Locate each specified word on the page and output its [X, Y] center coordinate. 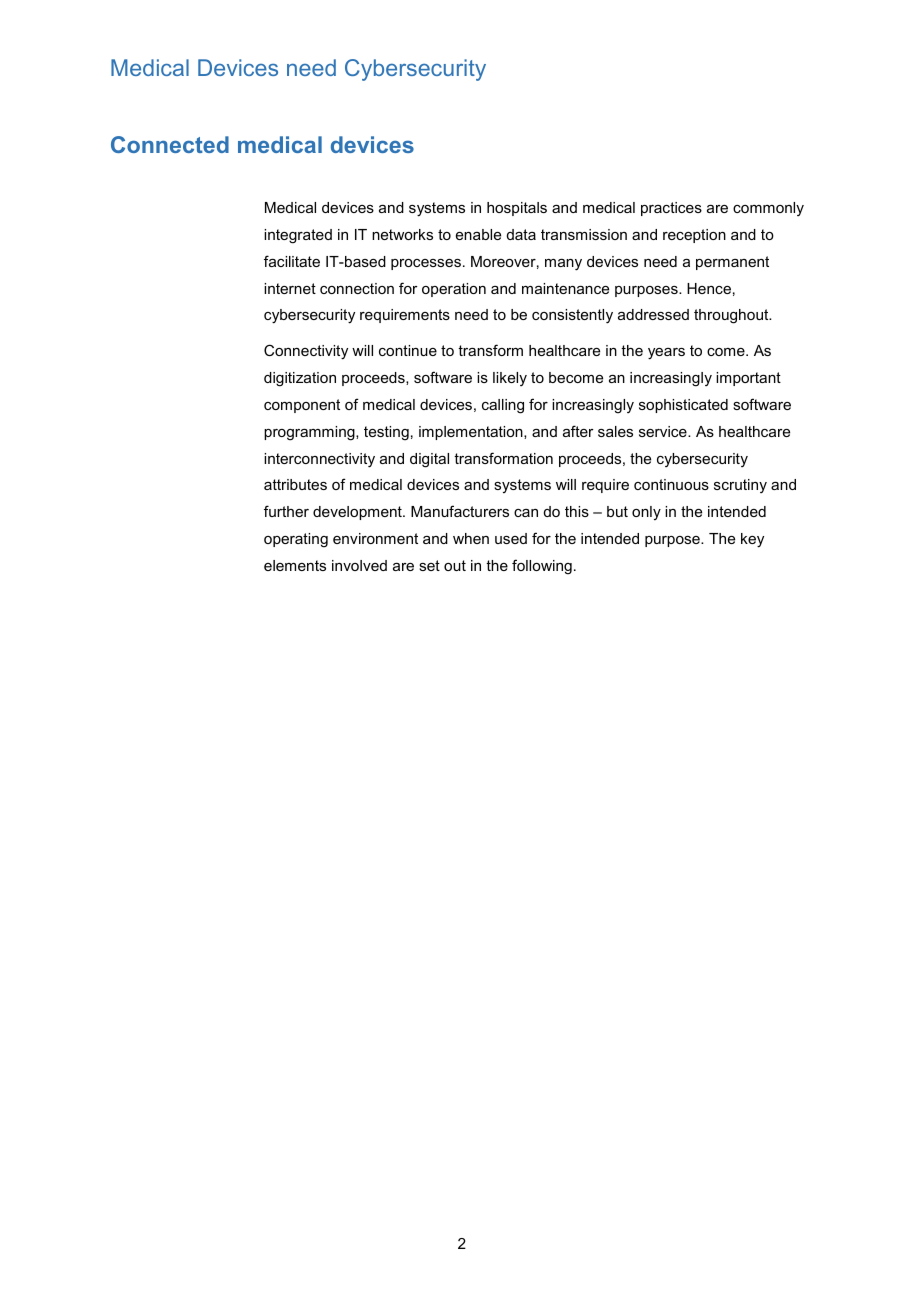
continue [408, 350]
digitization [300, 379]
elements [295, 565]
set [429, 565]
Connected [170, 144]
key [752, 540]
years [666, 354]
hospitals [517, 209]
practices [671, 209]
